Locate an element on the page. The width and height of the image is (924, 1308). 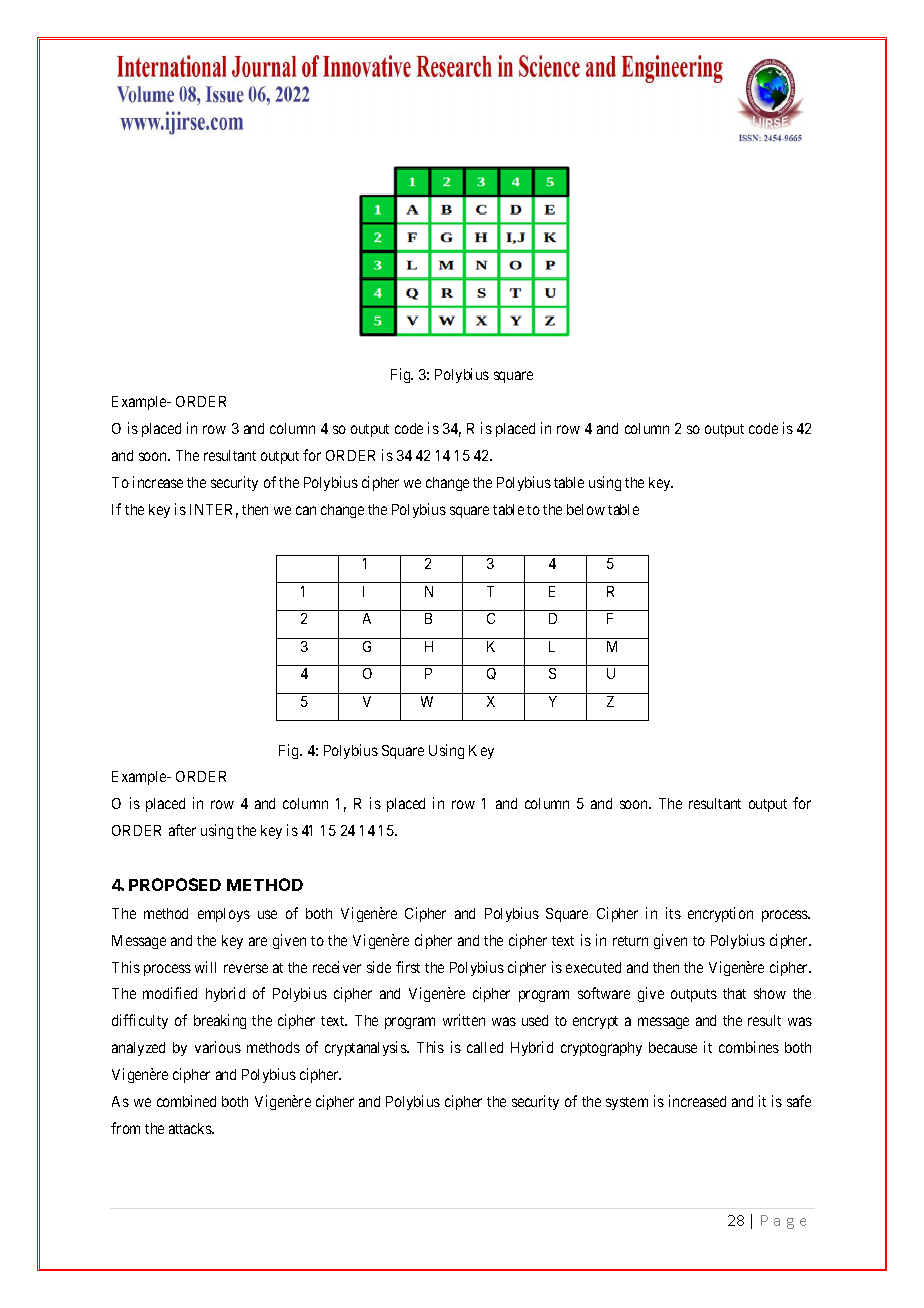
that is located at coordinates (734, 993).
